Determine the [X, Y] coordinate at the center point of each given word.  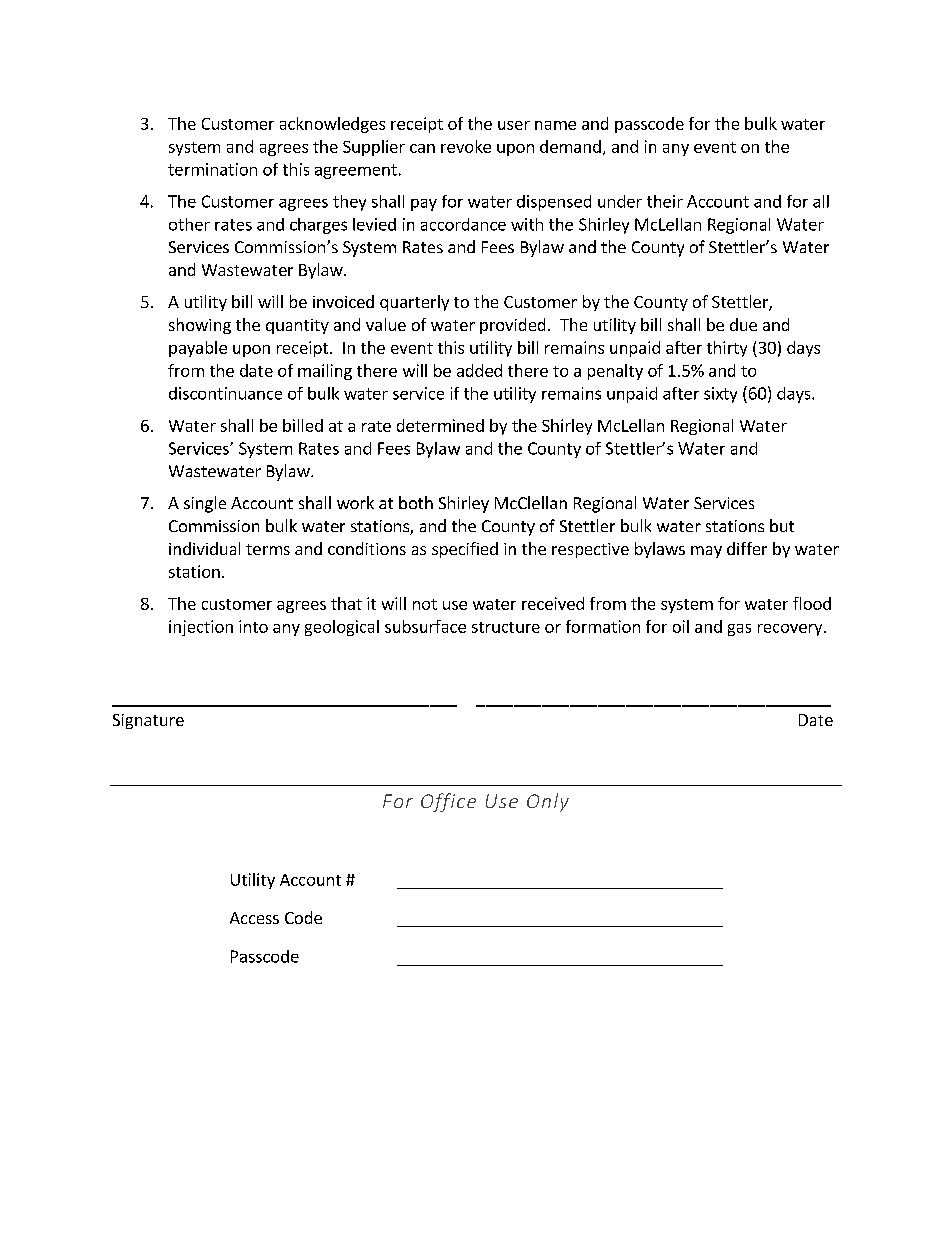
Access [254, 918]
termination [212, 169]
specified [465, 550]
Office [448, 802]
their [665, 201]
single [205, 504]
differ [747, 548]
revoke [466, 146]
